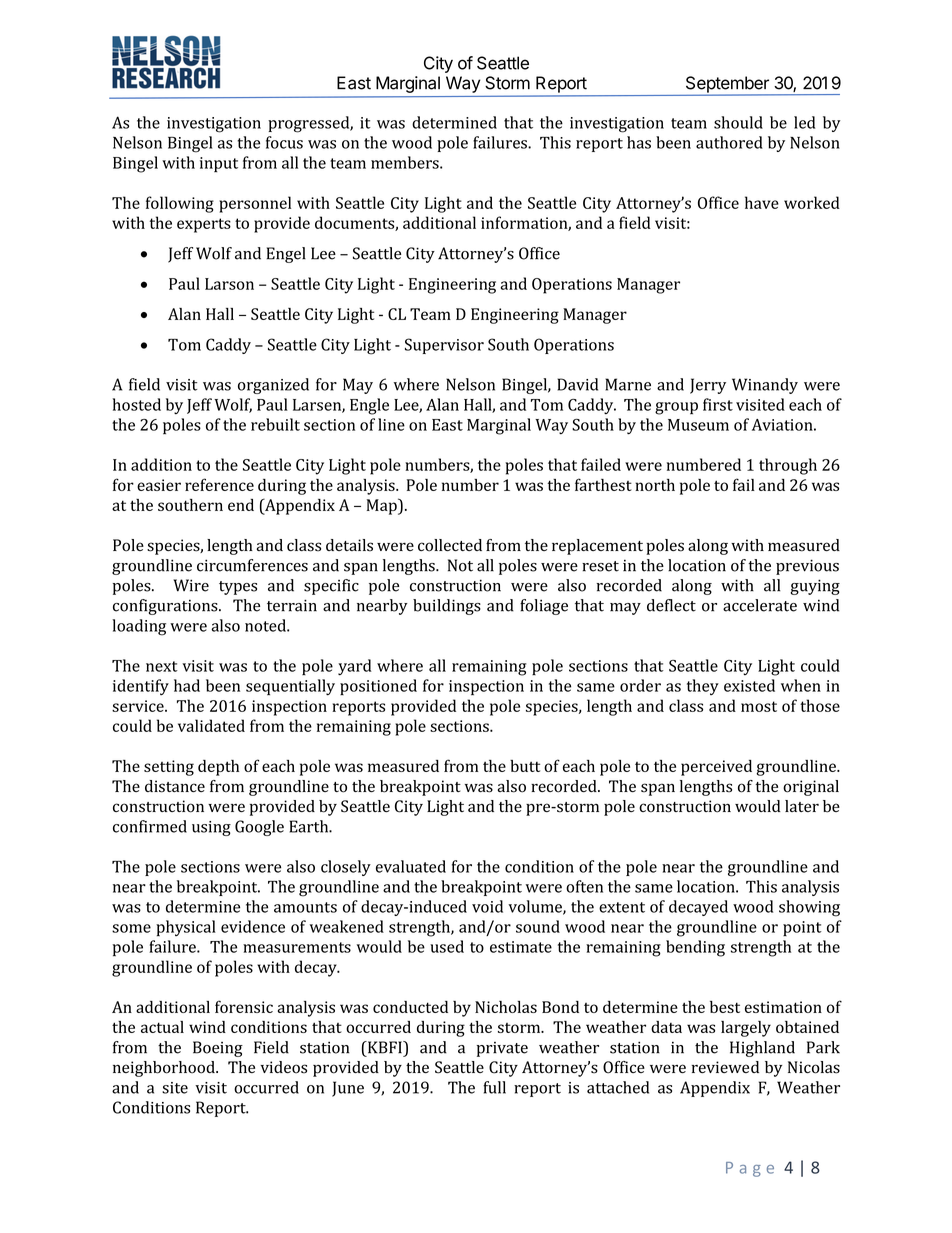  What do you see at coordinates (502, 1049) in the image?
I see `private` at bounding box center [502, 1049].
